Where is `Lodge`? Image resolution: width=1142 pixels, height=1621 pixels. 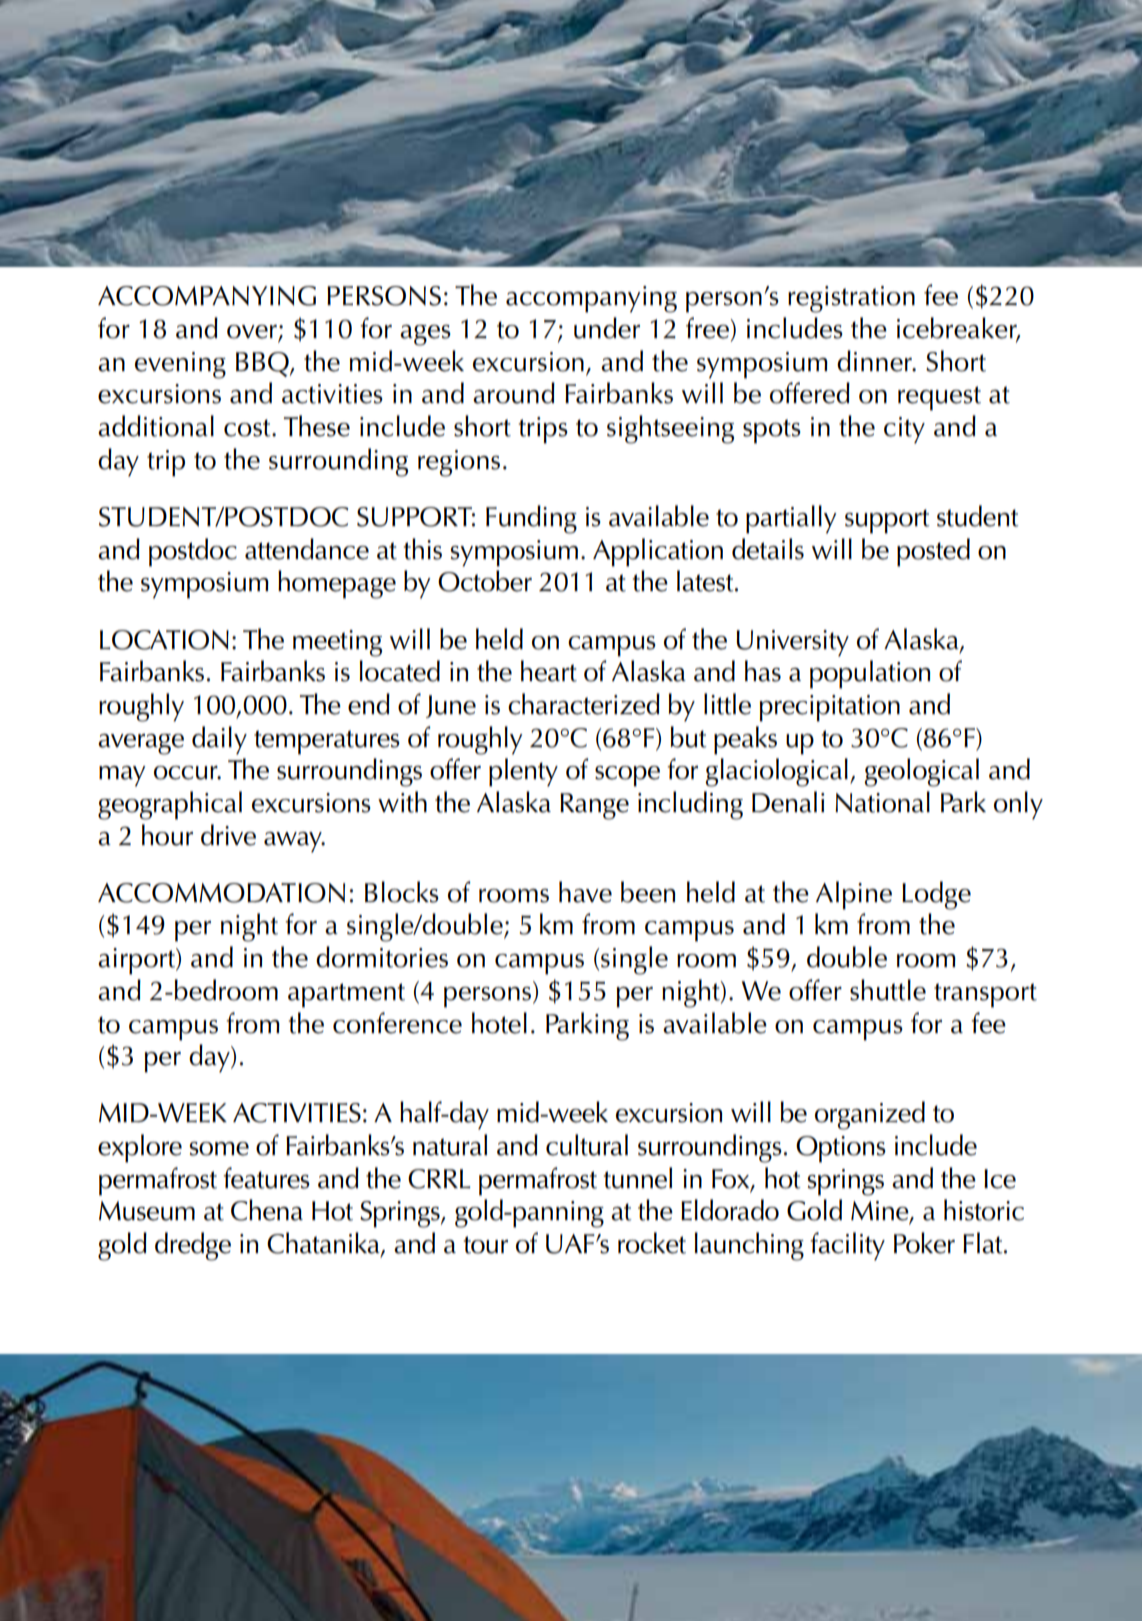 Lodge is located at coordinates (936, 895).
